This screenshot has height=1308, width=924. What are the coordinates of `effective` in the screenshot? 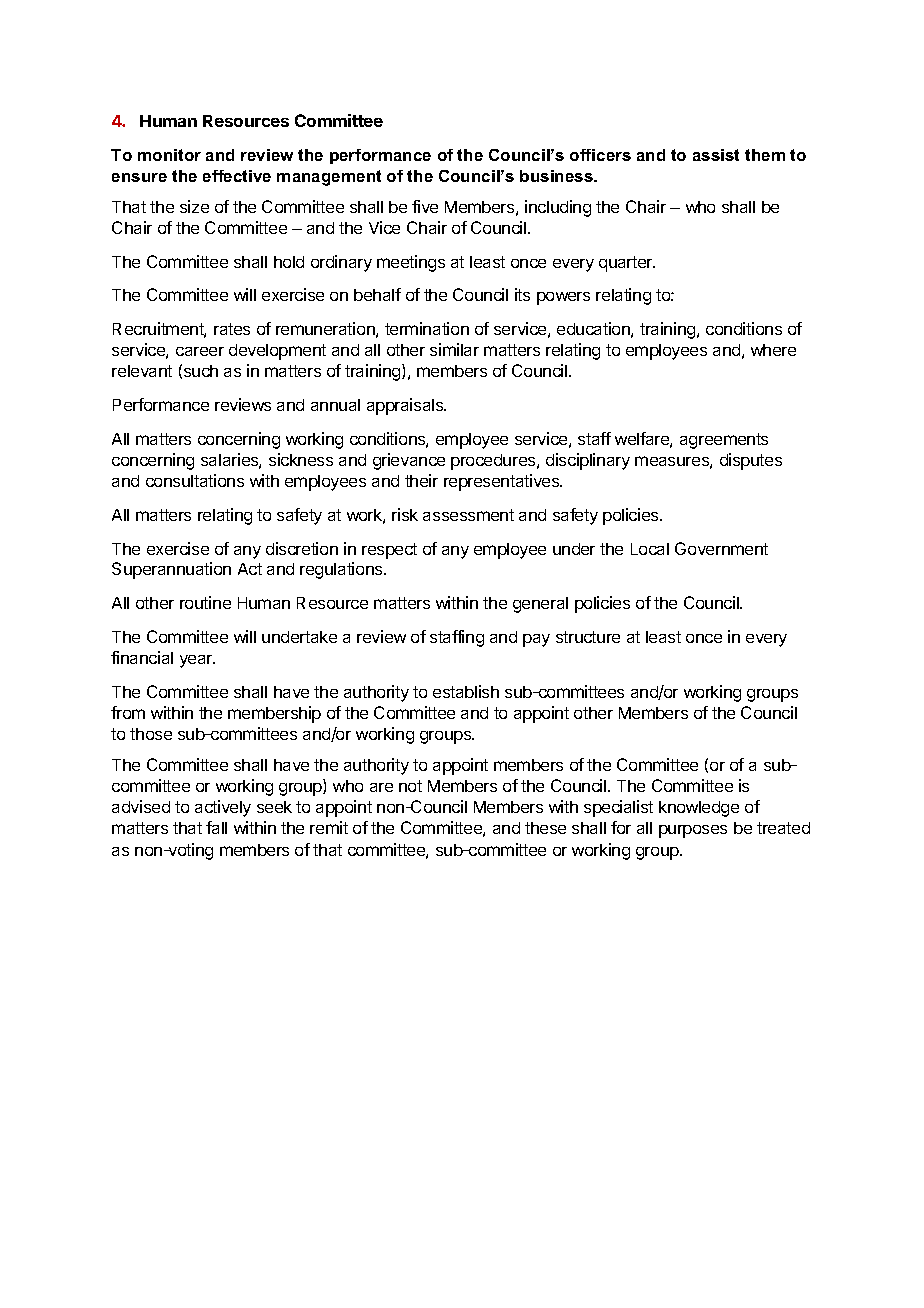 It's located at (237, 176).
